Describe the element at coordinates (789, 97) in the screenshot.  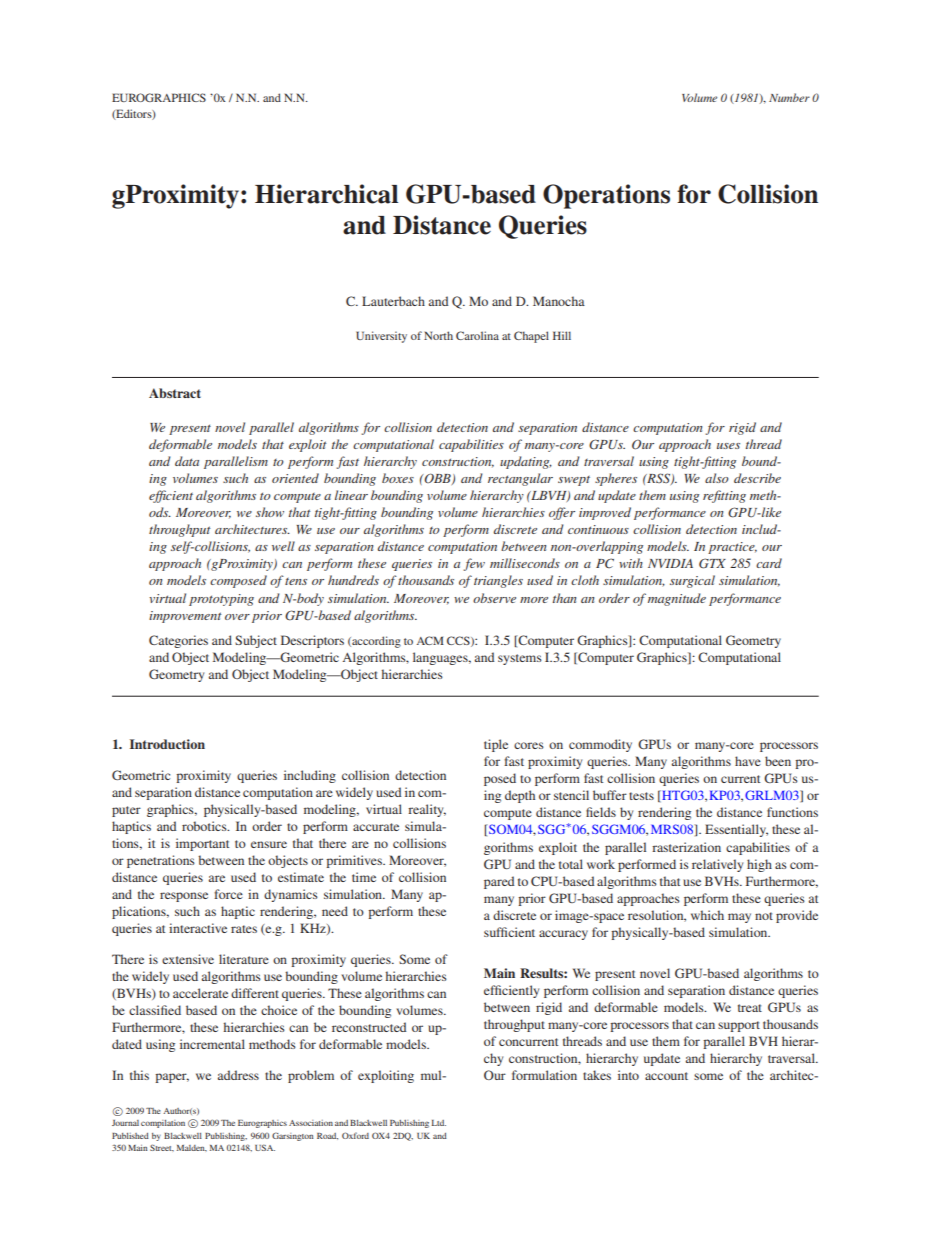
I see `Number` at that location.
